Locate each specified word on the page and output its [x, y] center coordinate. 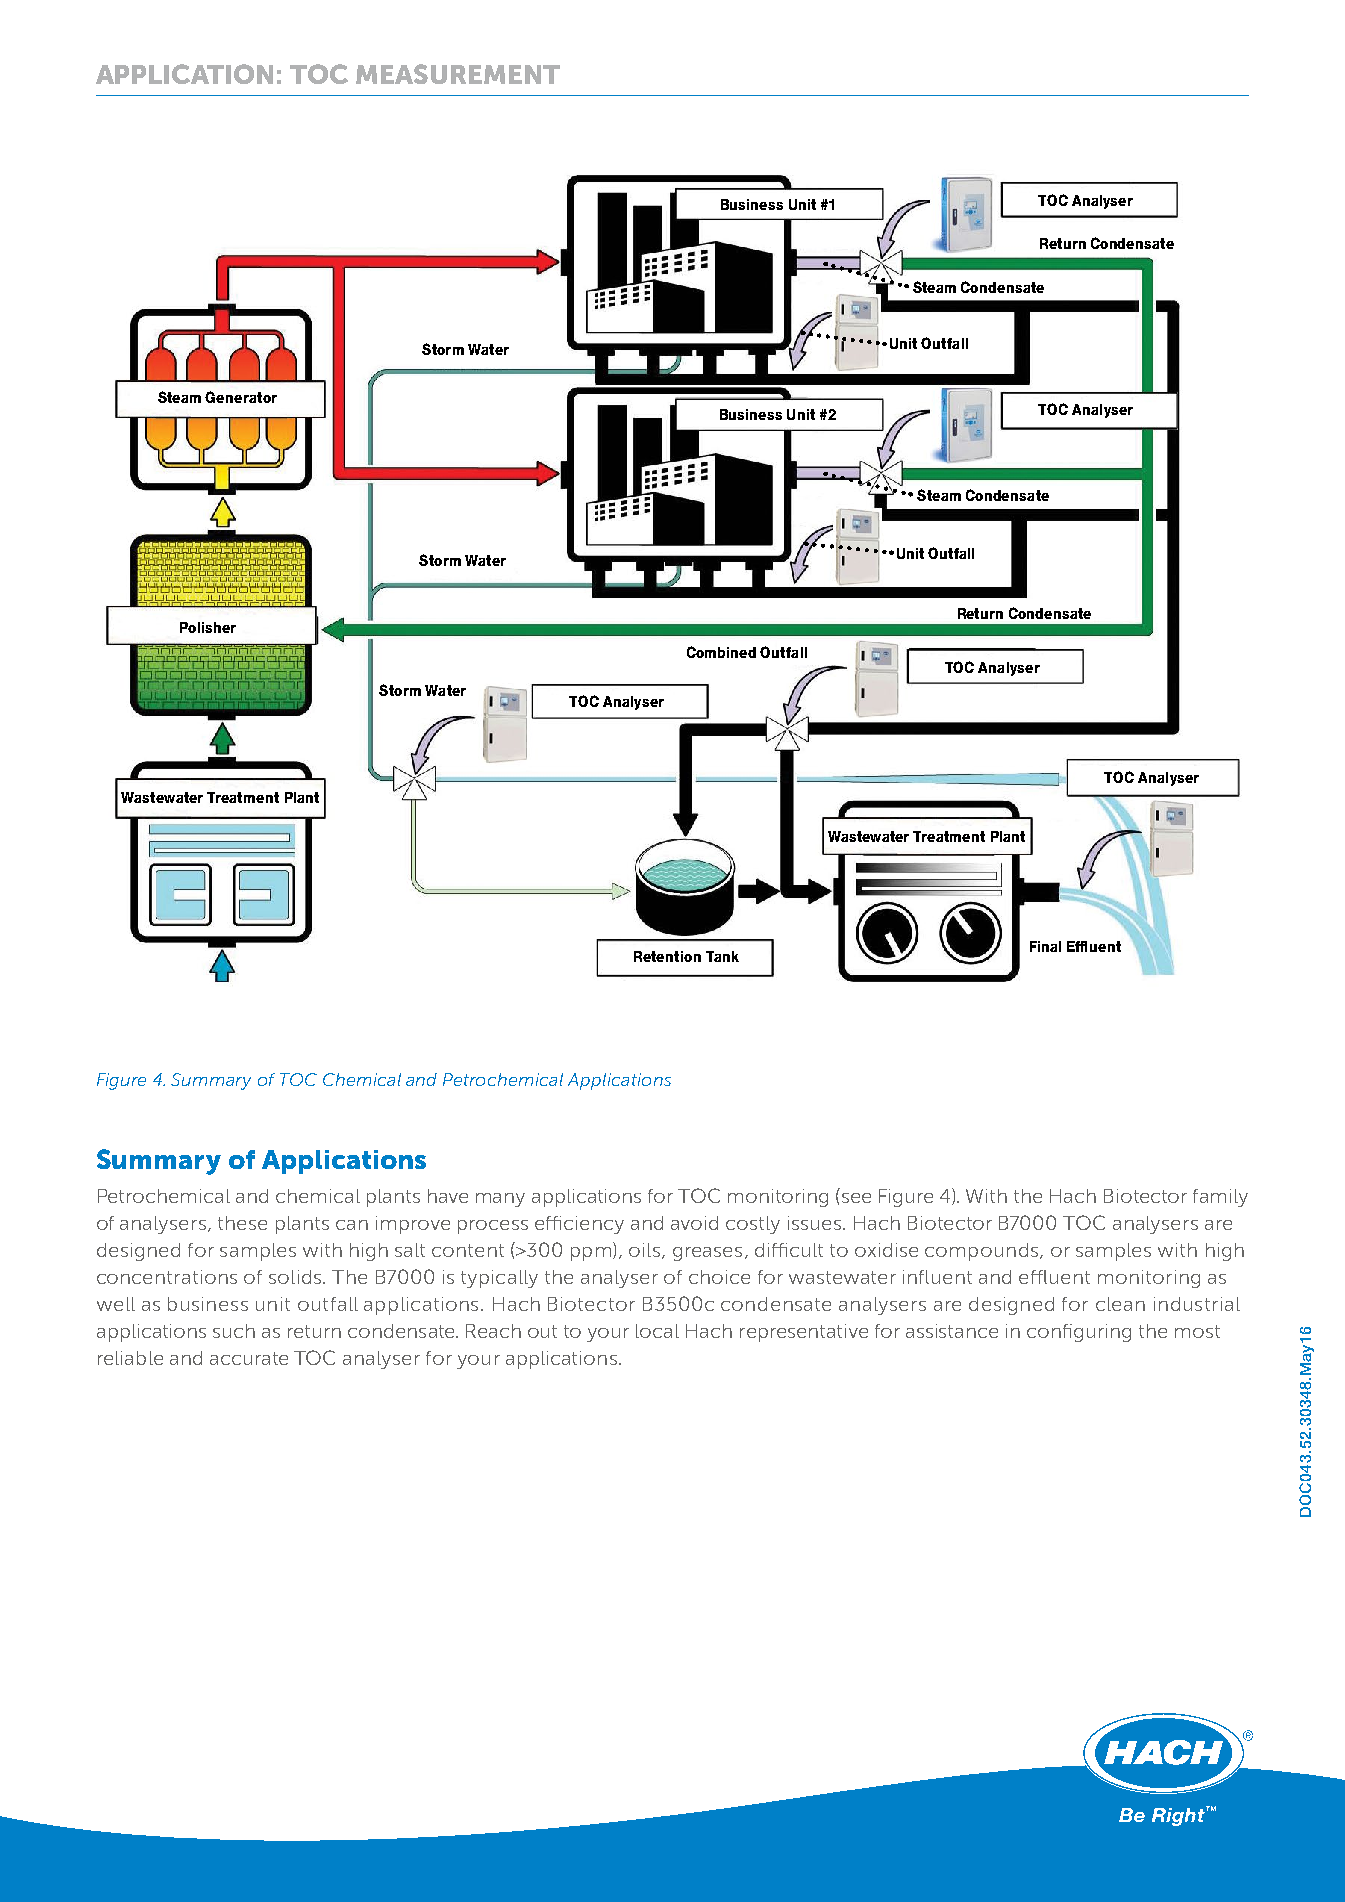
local [657, 1331]
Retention [667, 956]
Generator [241, 397]
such [234, 1331]
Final [1045, 946]
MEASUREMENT [458, 74]
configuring [1079, 1333]
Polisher [208, 627]
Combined [721, 652]
